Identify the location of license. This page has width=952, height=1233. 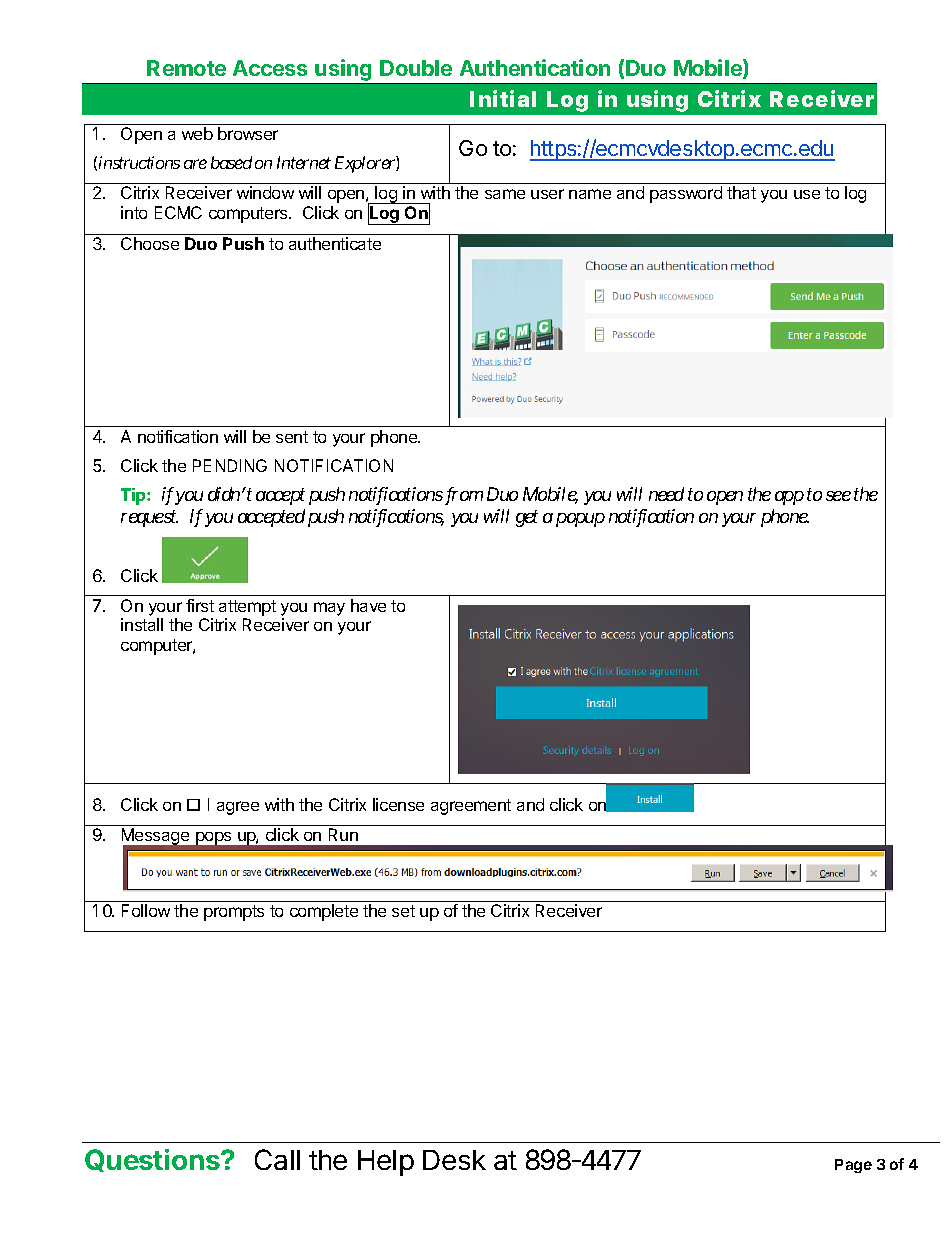
(398, 804).
